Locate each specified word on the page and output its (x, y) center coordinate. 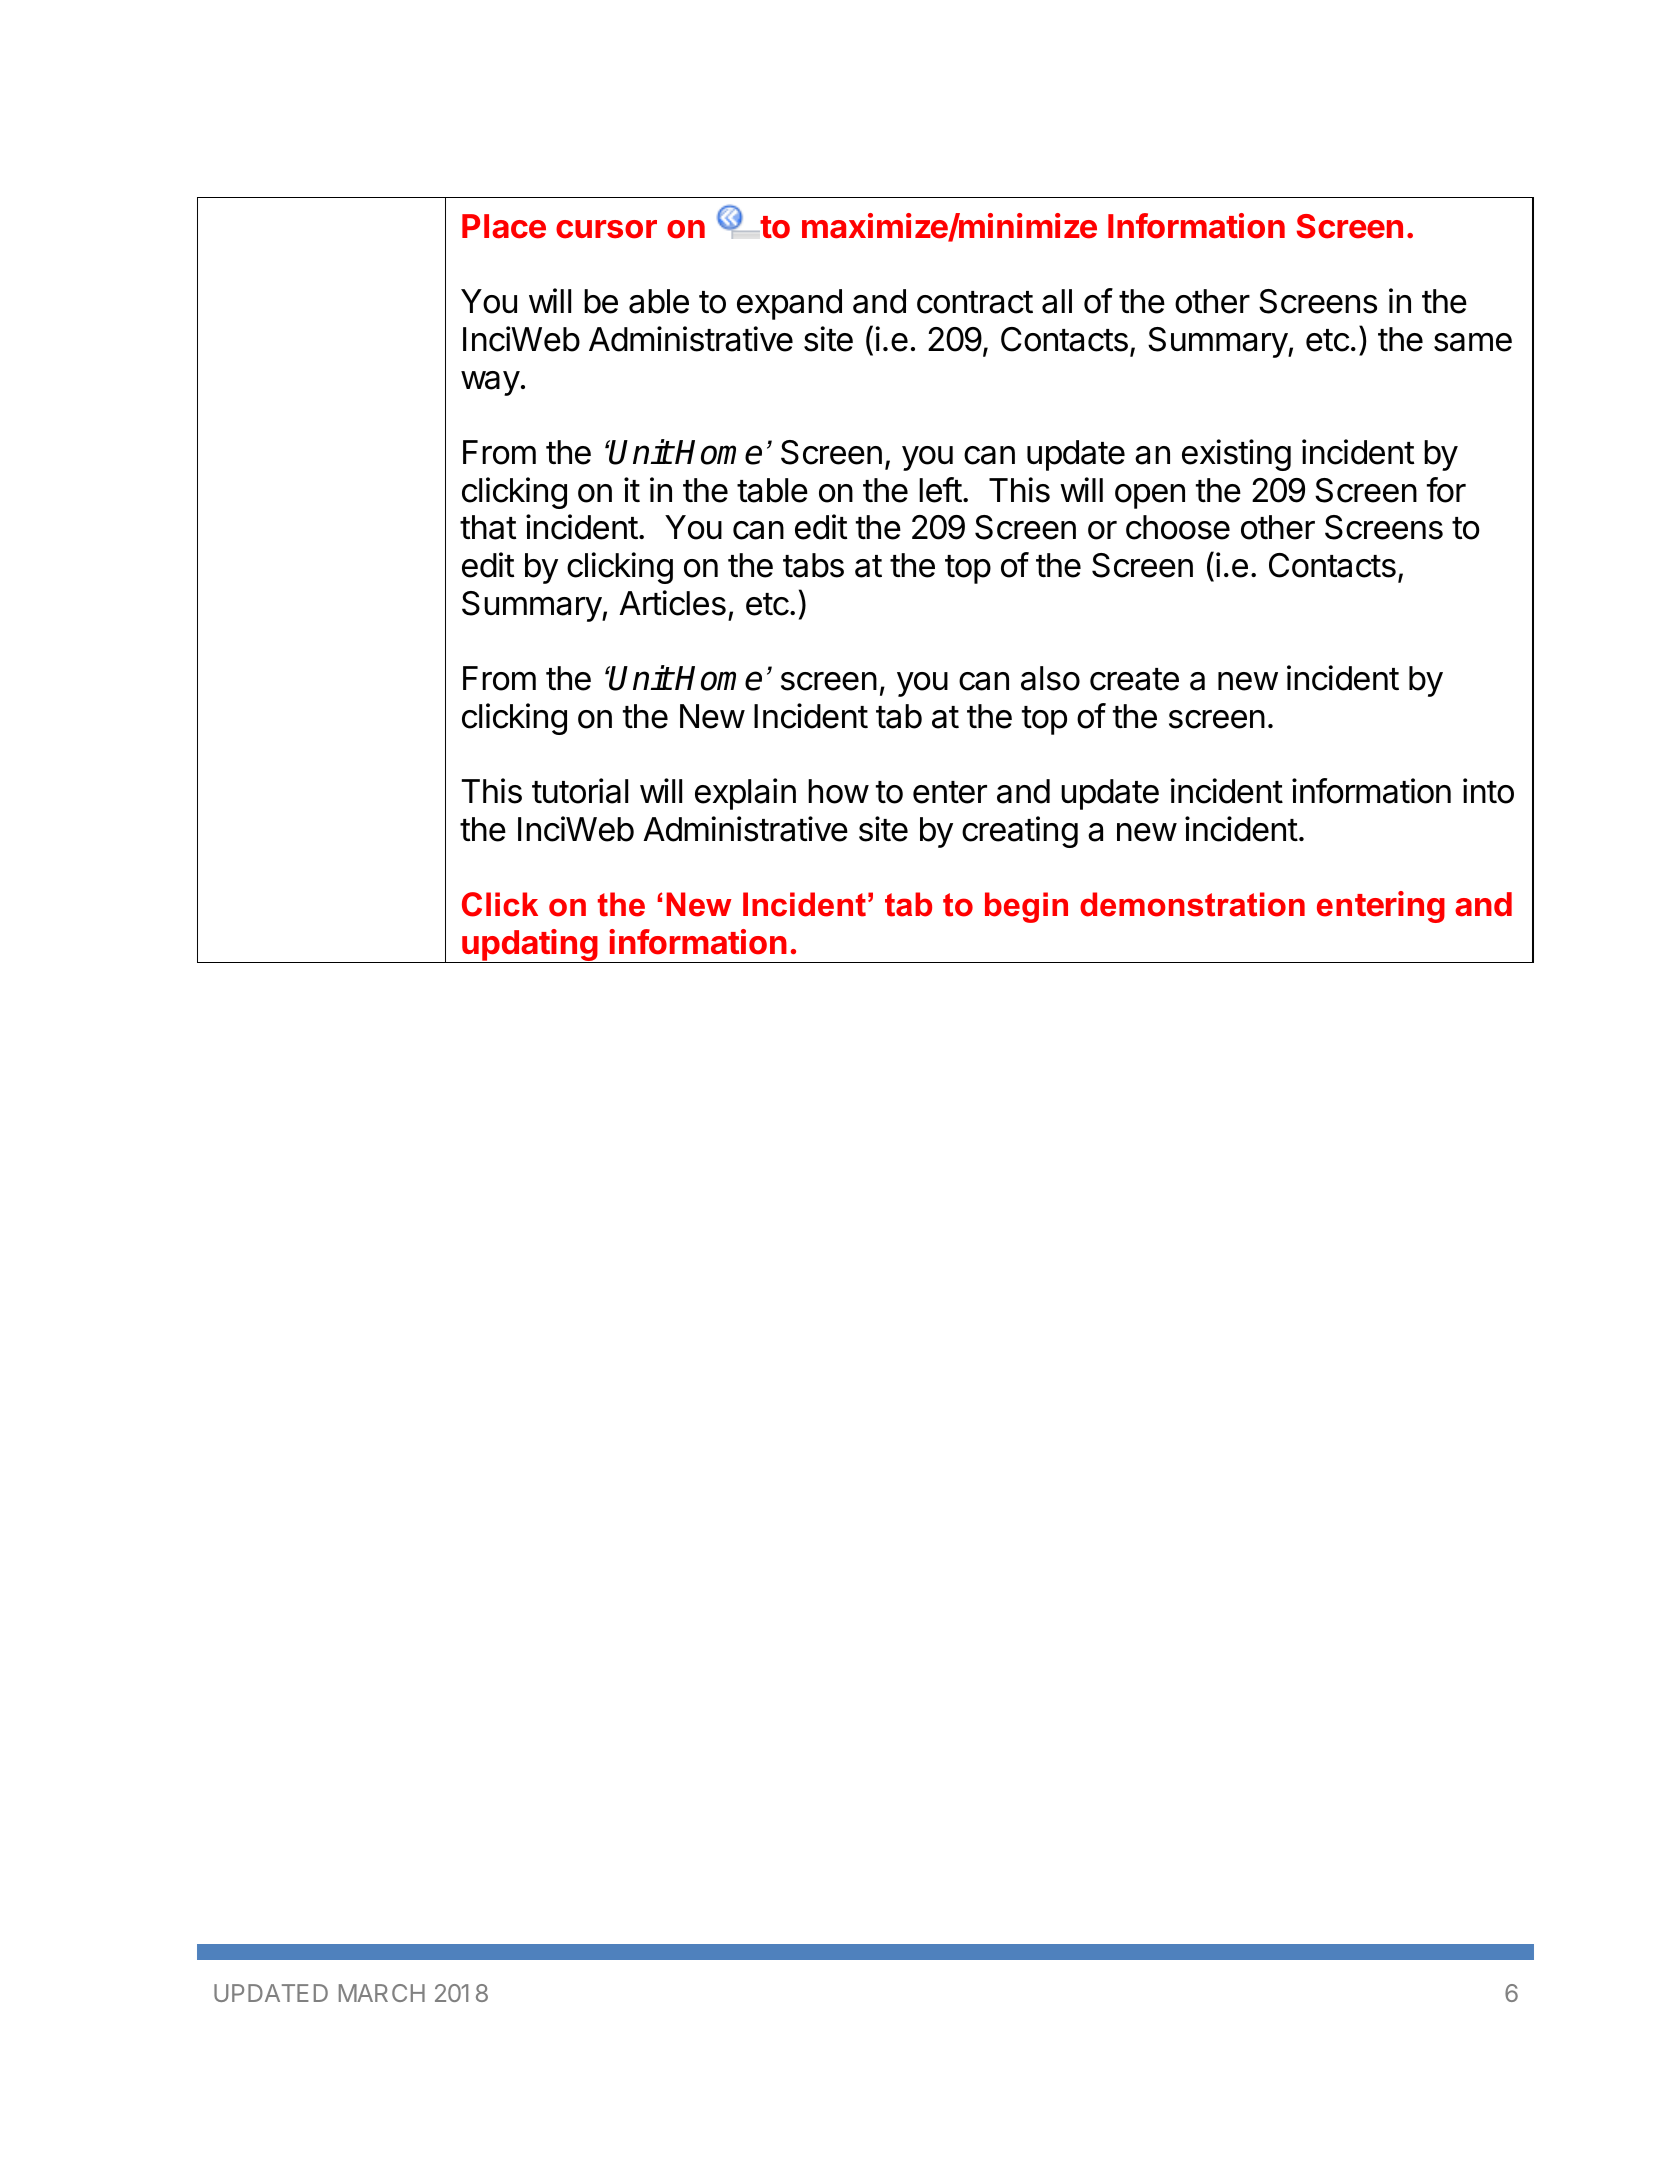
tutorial (580, 791)
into (1488, 791)
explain (745, 794)
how (838, 791)
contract (975, 302)
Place (504, 226)
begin (1026, 907)
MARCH (382, 1993)
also (1050, 678)
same (1473, 342)
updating (529, 946)
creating (1020, 832)
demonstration (1192, 904)
